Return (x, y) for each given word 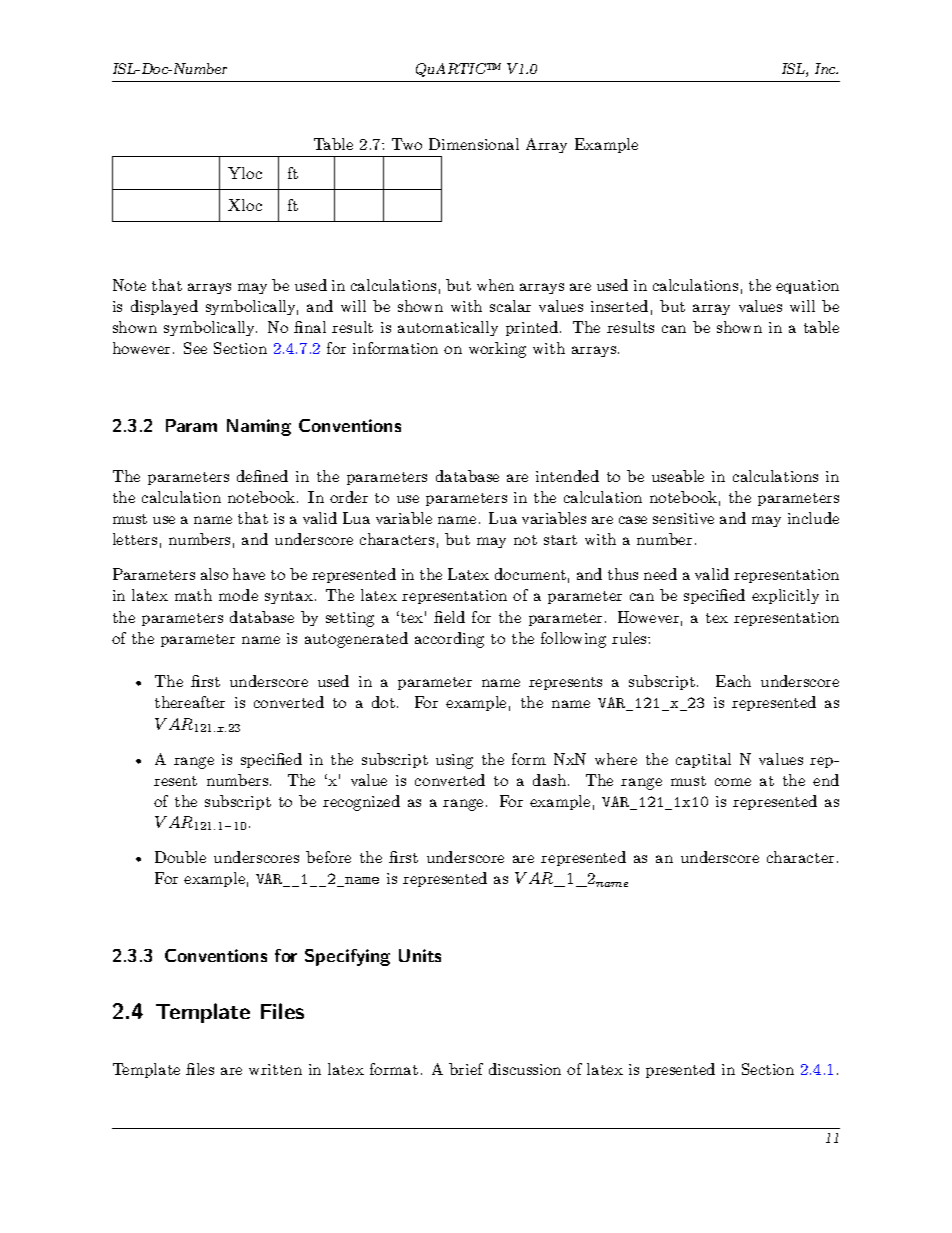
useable (678, 476)
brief (466, 1069)
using (454, 761)
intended (567, 476)
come (733, 782)
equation (807, 287)
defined (262, 476)
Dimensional (474, 144)
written (275, 1069)
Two (407, 144)
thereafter (190, 702)
